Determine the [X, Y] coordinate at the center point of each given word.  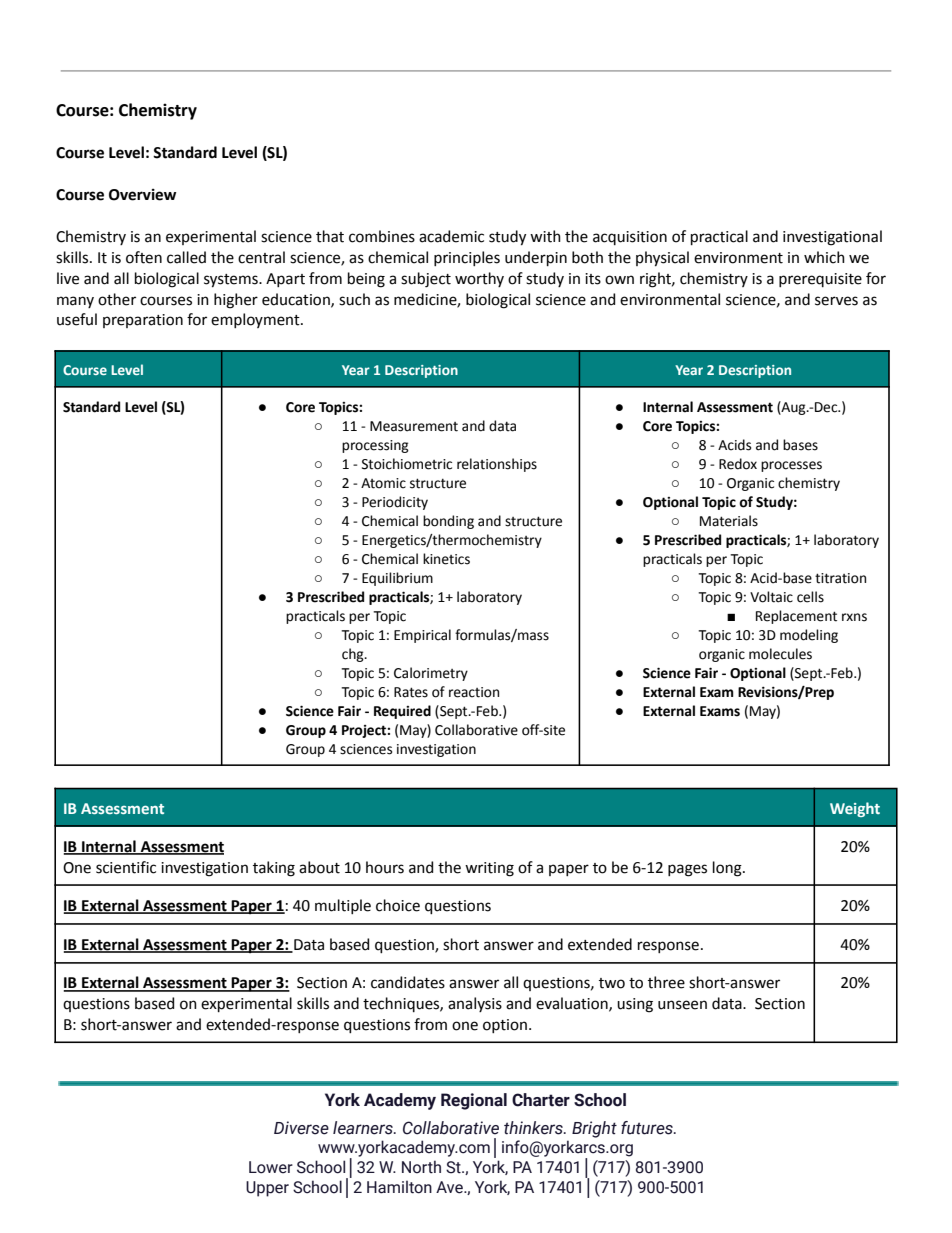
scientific [126, 867]
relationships [497, 465]
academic [451, 236]
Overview [142, 195]
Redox [738, 464]
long [728, 869]
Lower [271, 1167]
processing [375, 446]
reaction [474, 692]
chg [354, 655]
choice [398, 905]
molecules [780, 654]
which [824, 257]
